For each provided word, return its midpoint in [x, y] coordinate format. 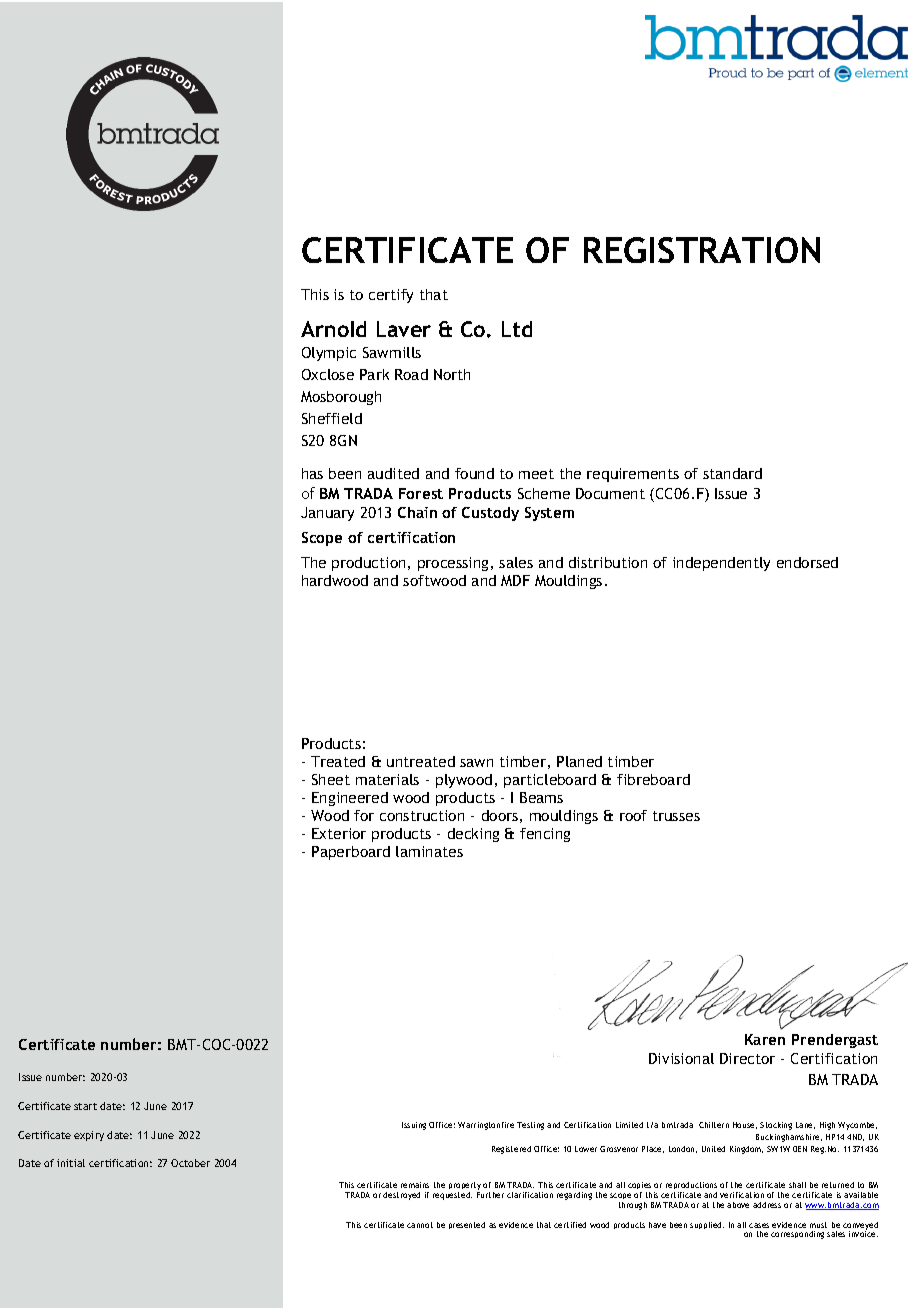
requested [452, 1196]
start [85, 1106]
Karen [765, 1039]
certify [391, 296]
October [190, 1163]
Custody [490, 514]
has [312, 473]
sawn [476, 763]
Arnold [333, 329]
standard [732, 473]
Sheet [331, 779]
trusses [676, 816]
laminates [429, 851]
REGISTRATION [702, 250]
